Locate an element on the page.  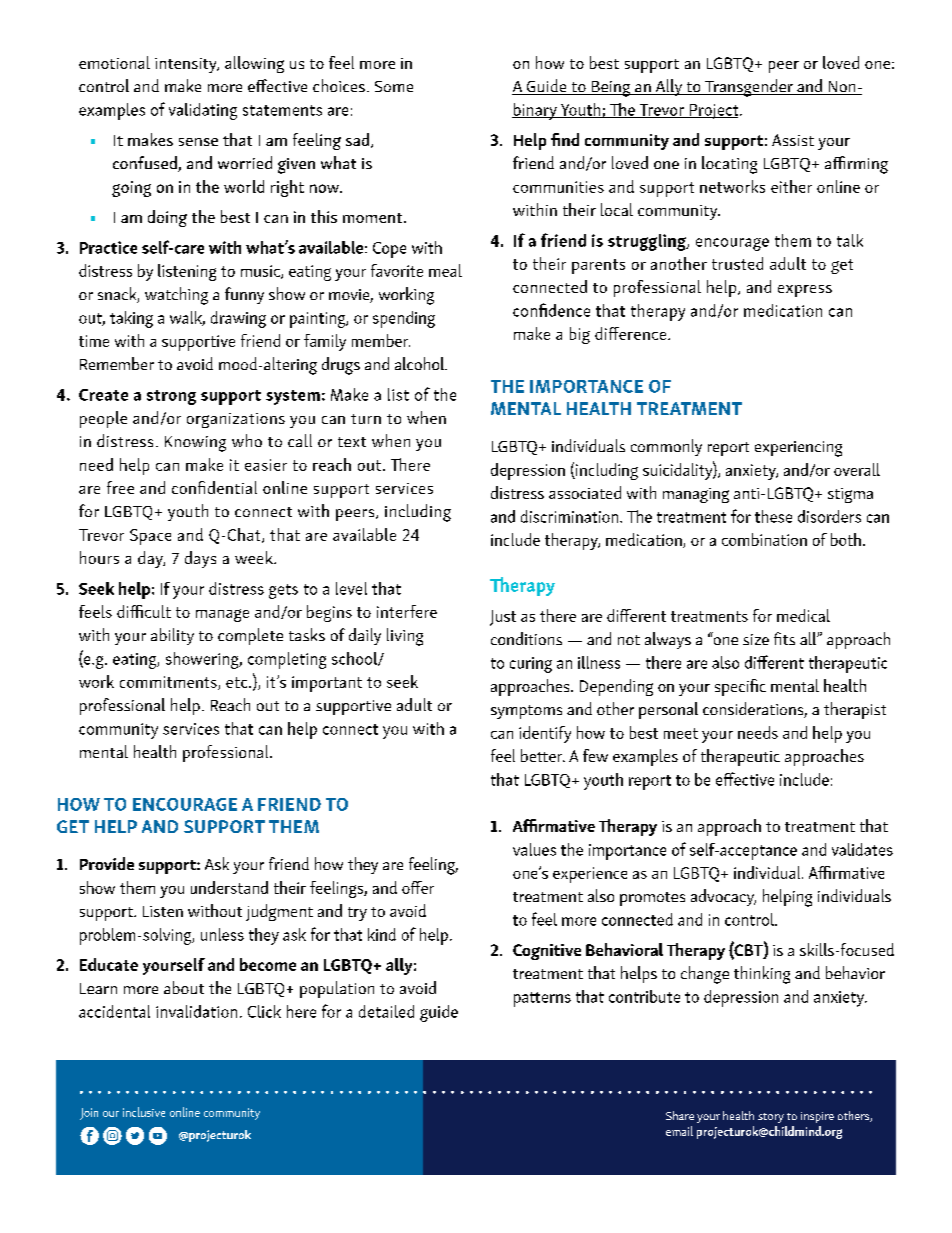
inclusive is located at coordinates (144, 1112).
